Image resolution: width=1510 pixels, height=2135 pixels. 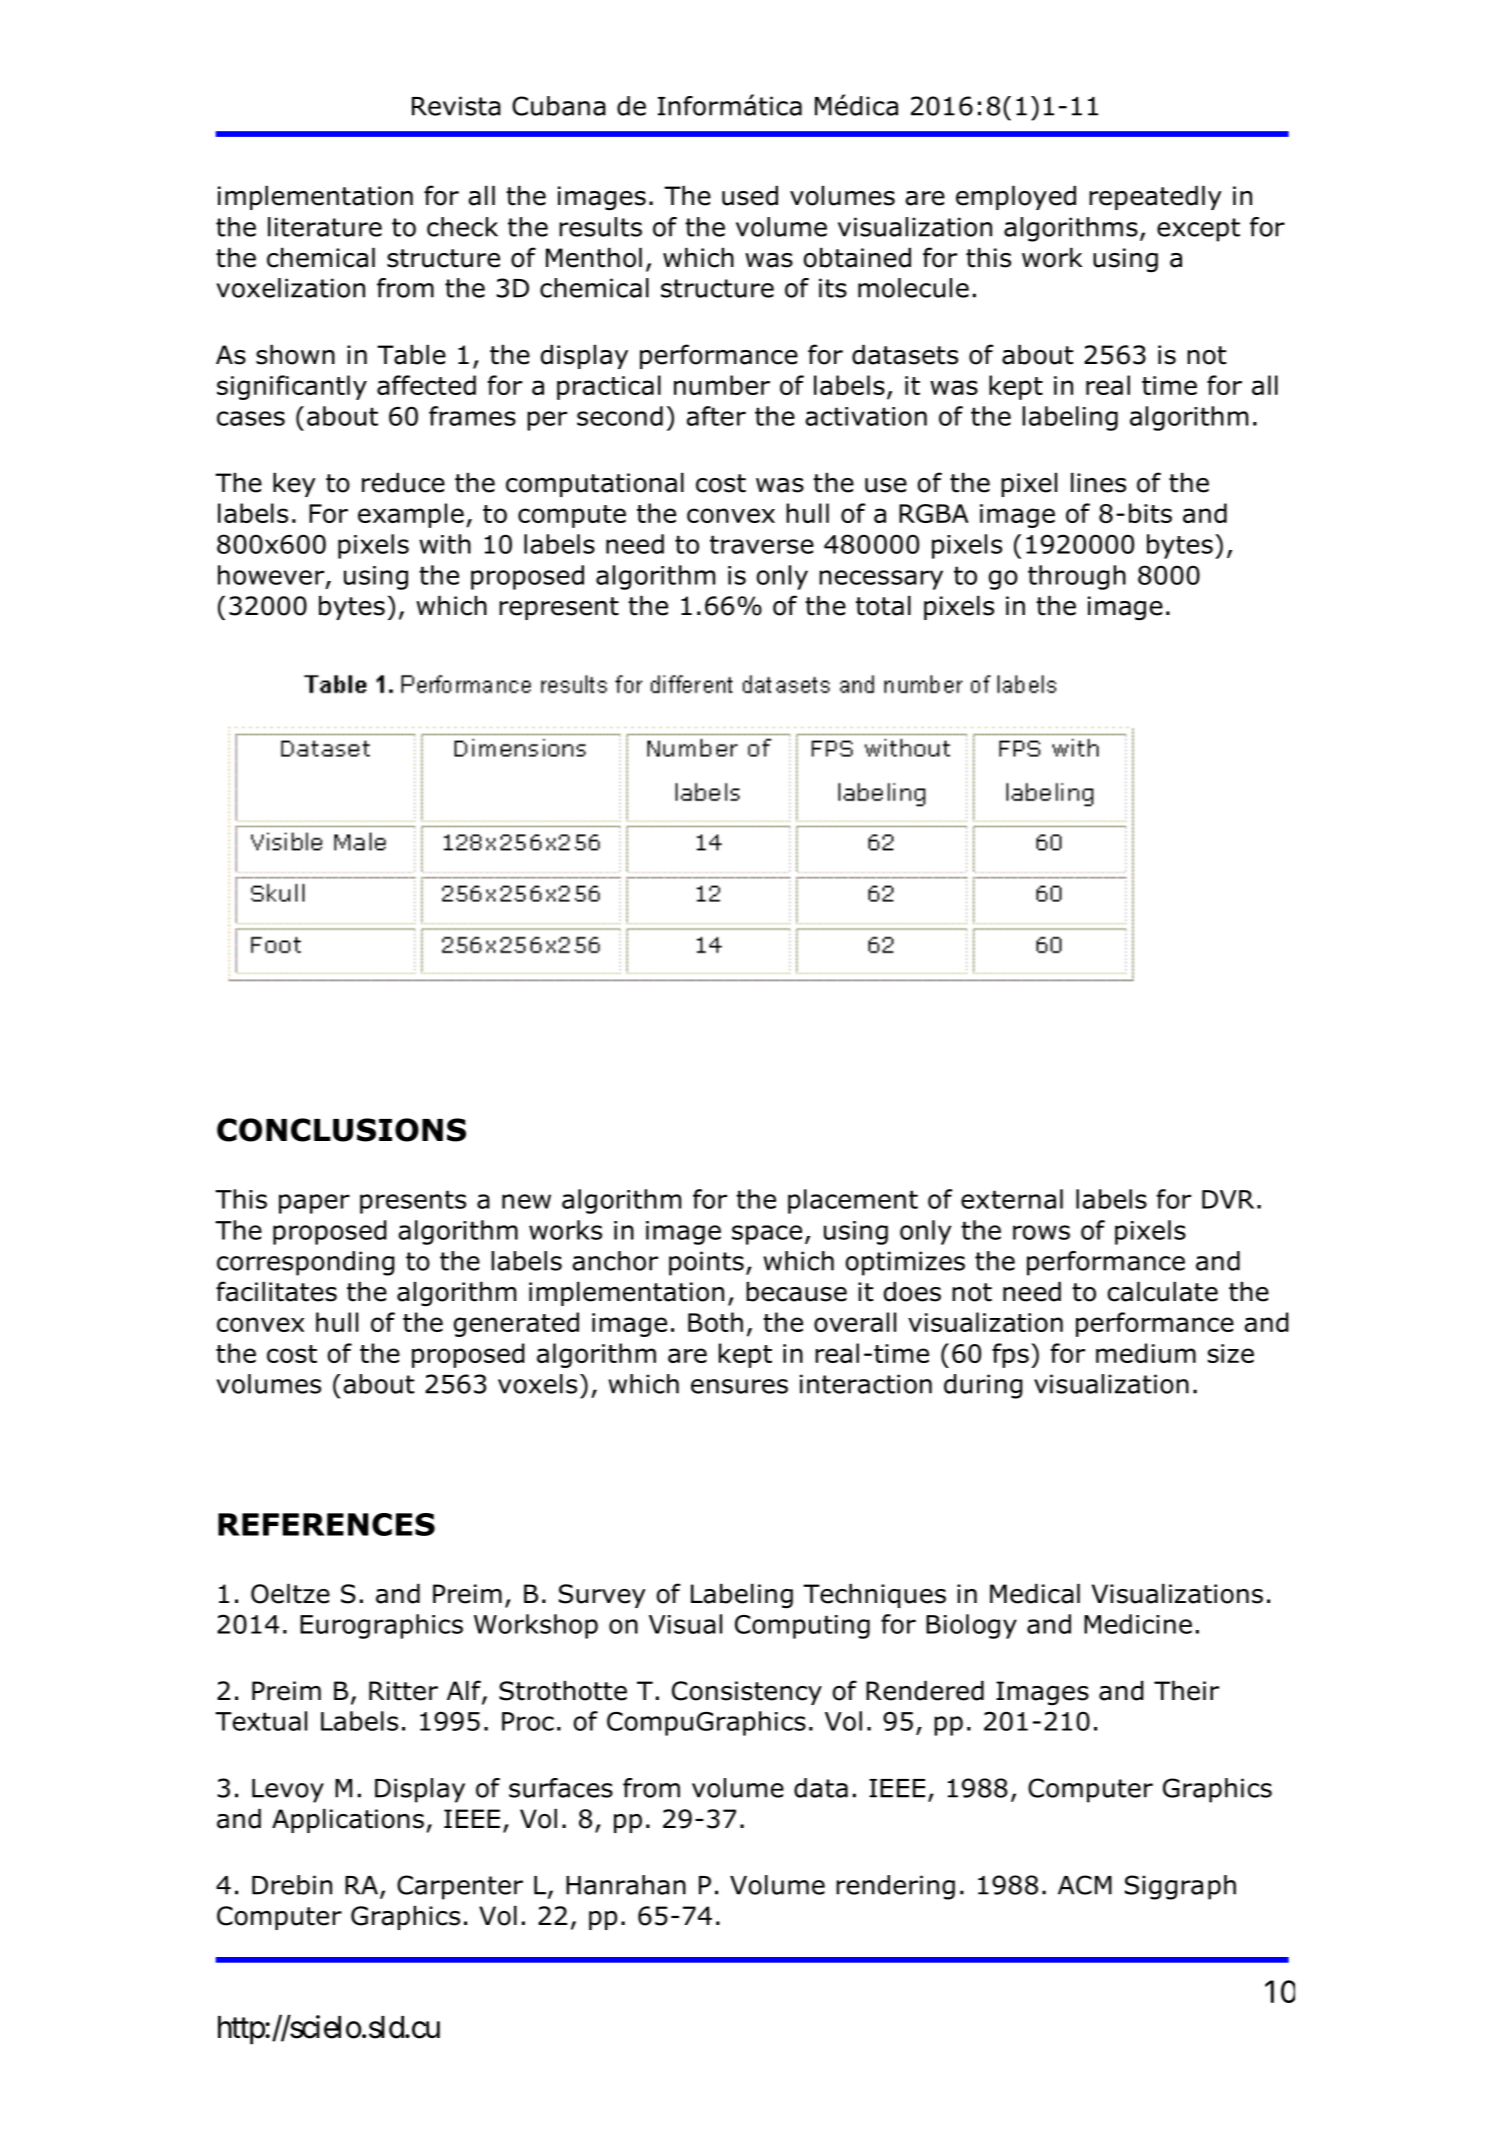 What do you see at coordinates (348, 1821) in the image?
I see `Applications` at bounding box center [348, 1821].
